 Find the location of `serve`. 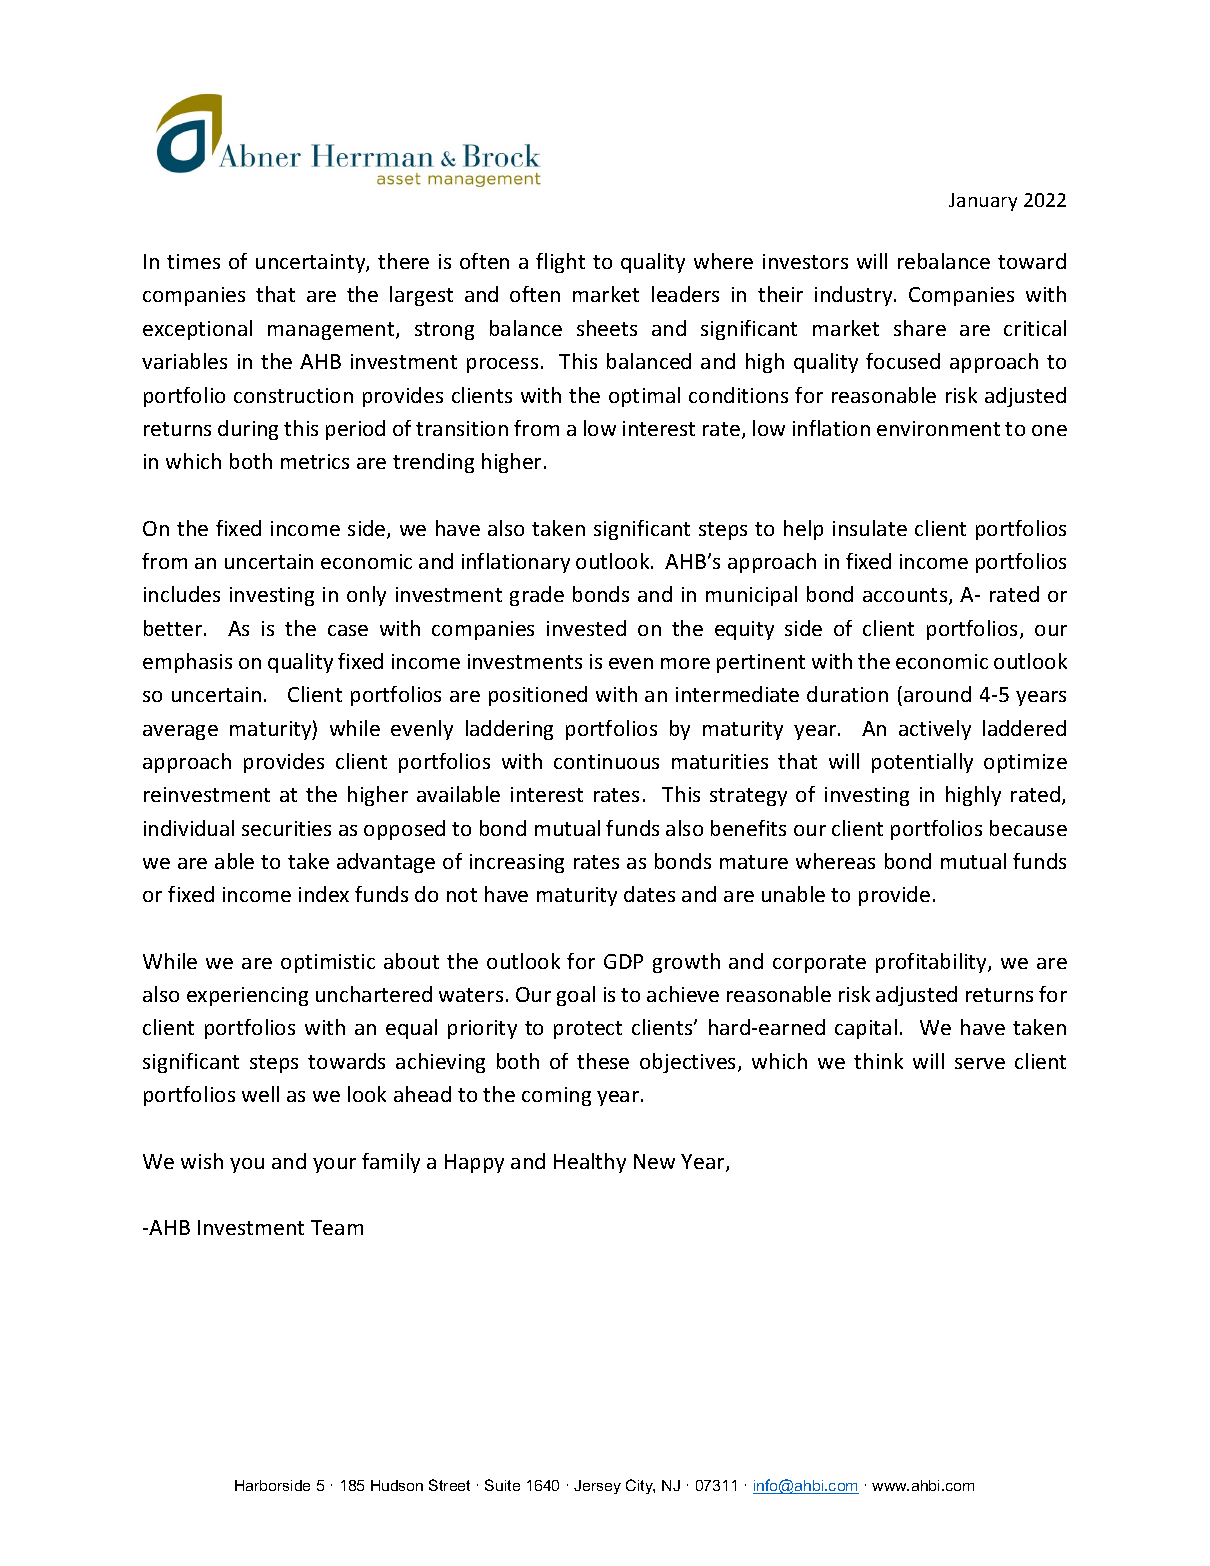

serve is located at coordinates (980, 1063).
